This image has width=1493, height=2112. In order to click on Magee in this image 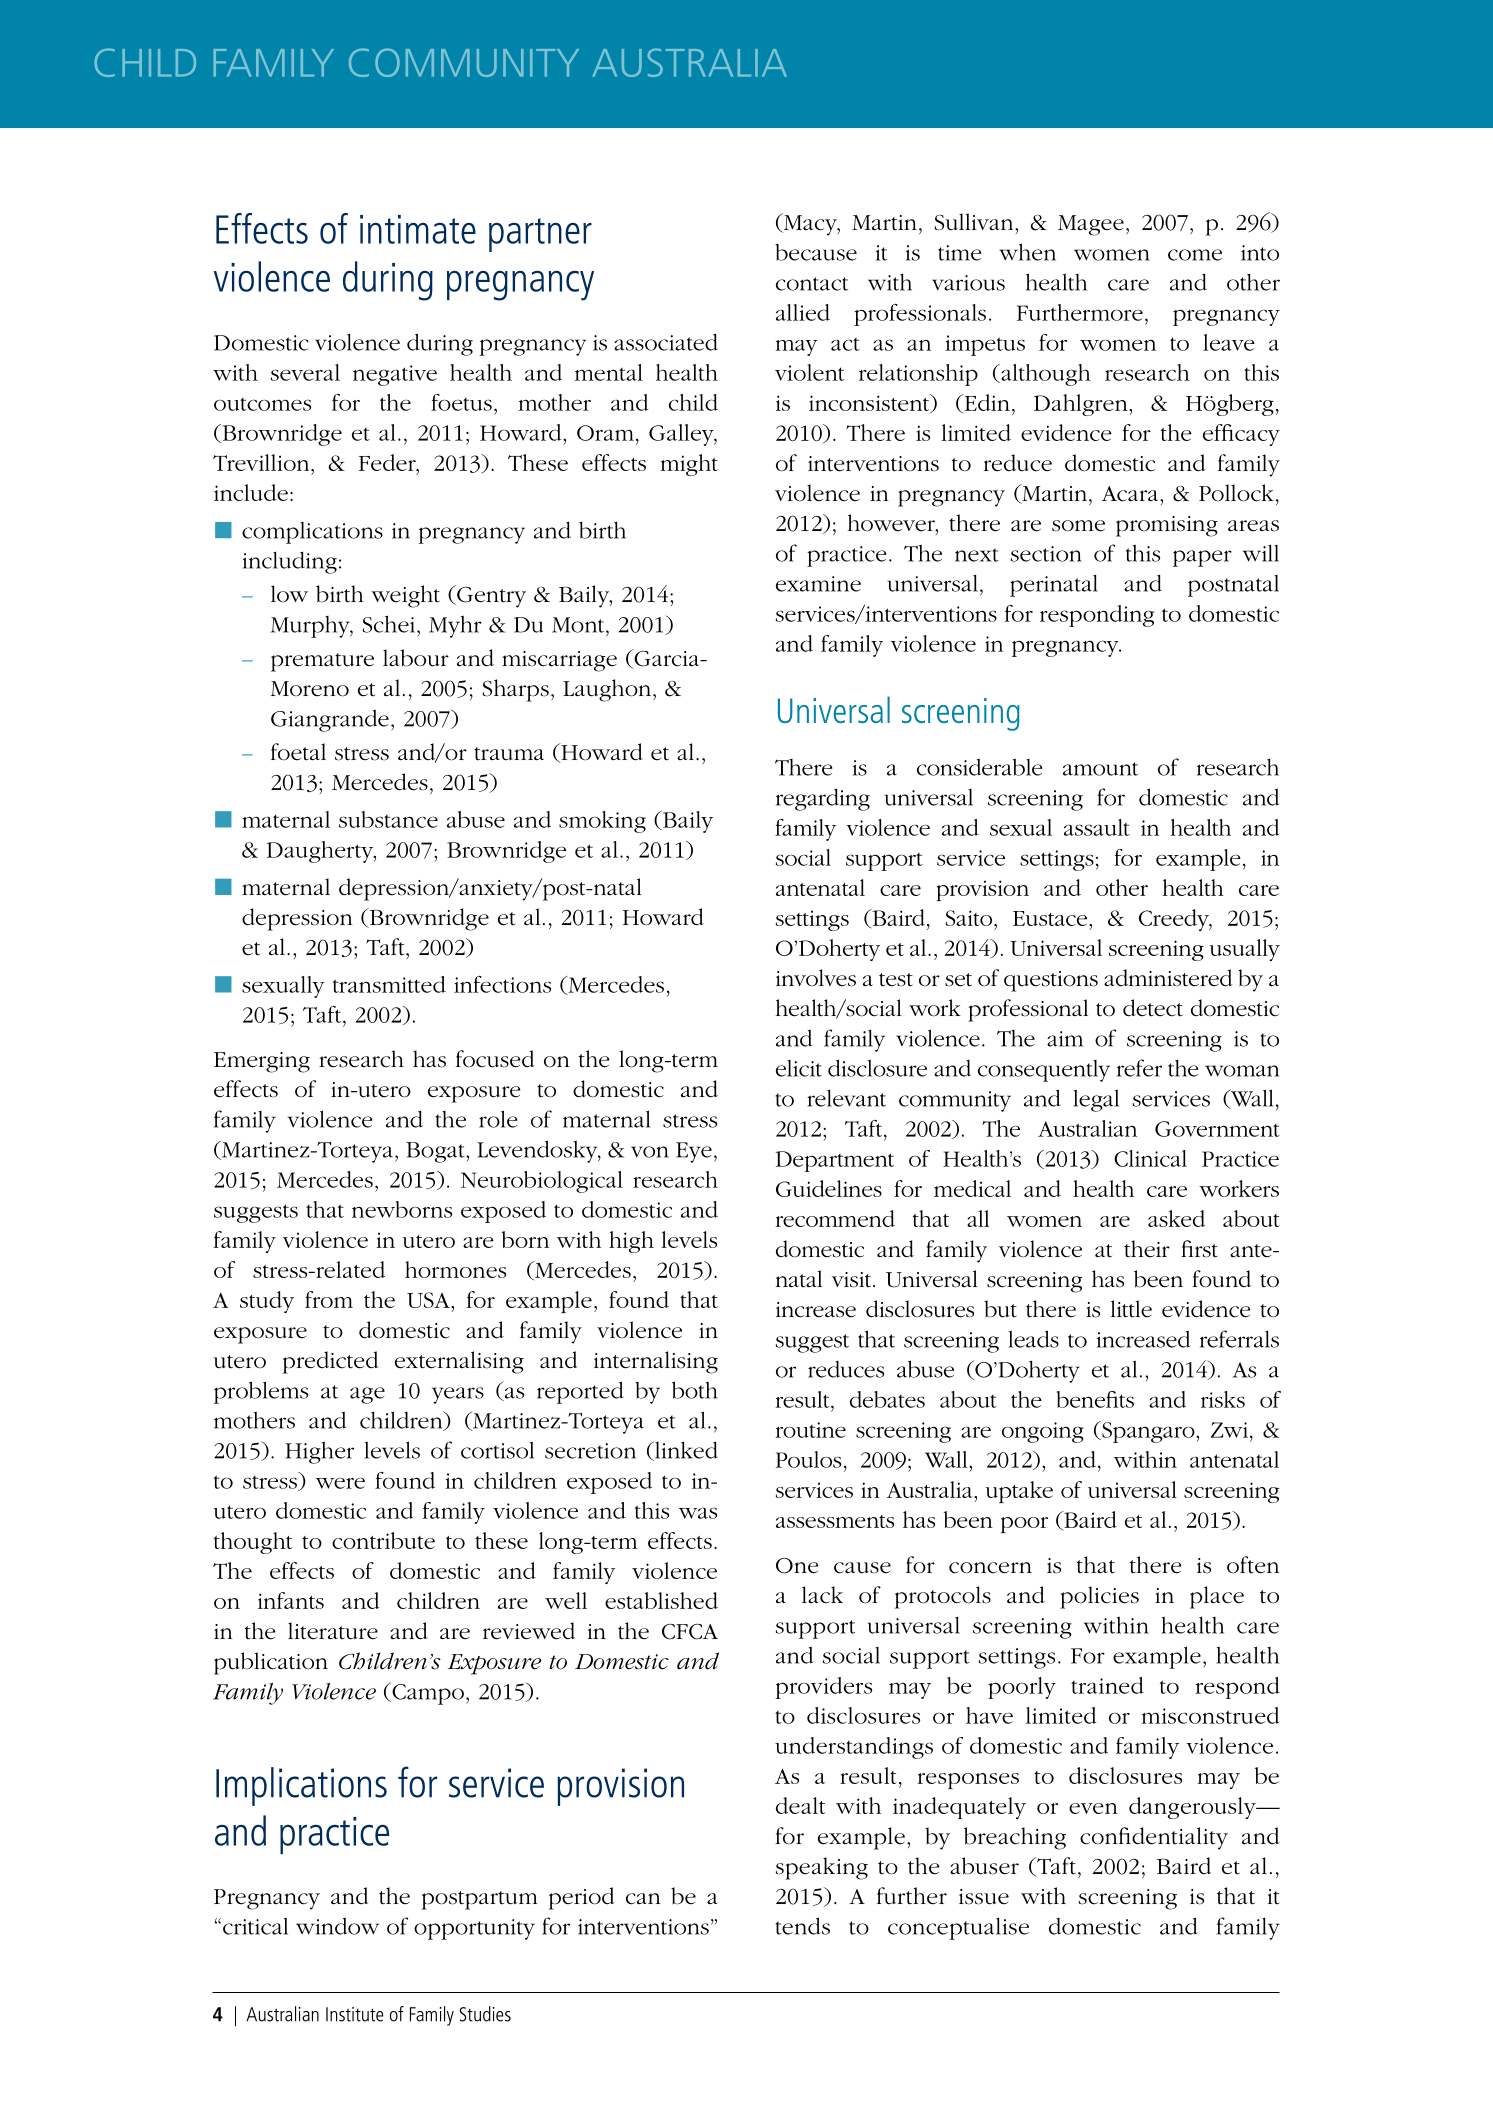, I will do `click(1091, 225)`.
